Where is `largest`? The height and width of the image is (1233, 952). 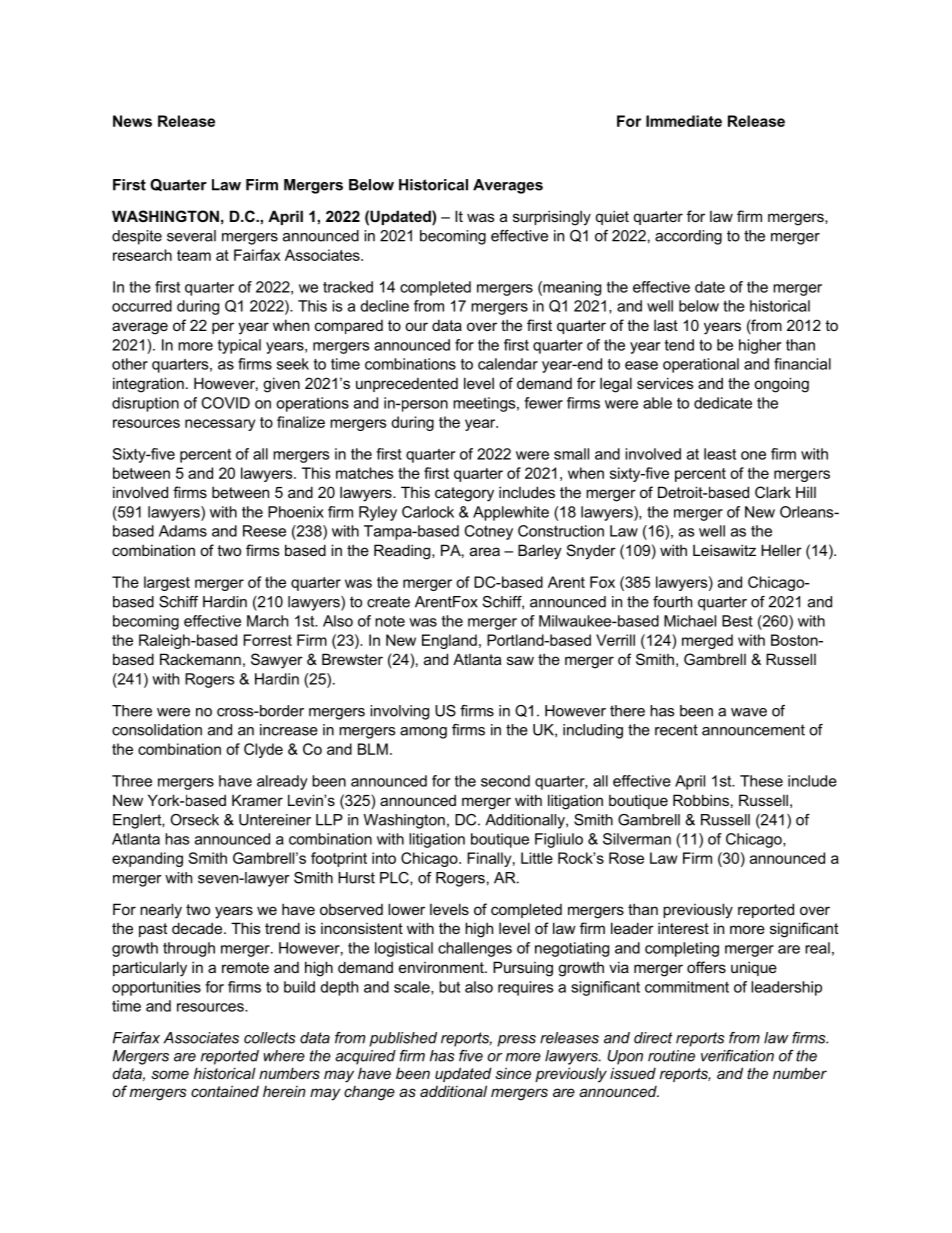 largest is located at coordinates (167, 583).
